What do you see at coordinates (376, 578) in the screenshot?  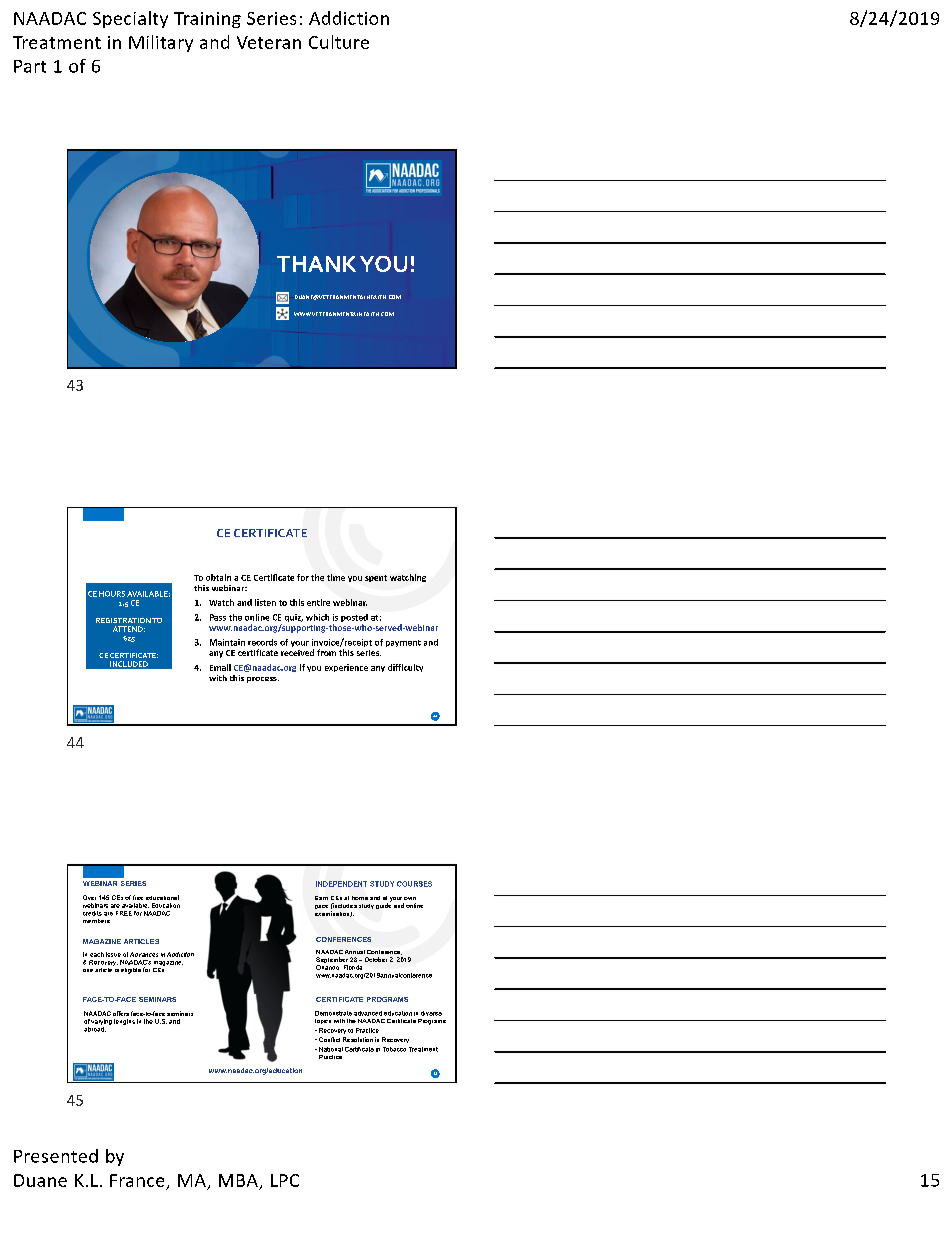 I see `spent` at bounding box center [376, 578].
